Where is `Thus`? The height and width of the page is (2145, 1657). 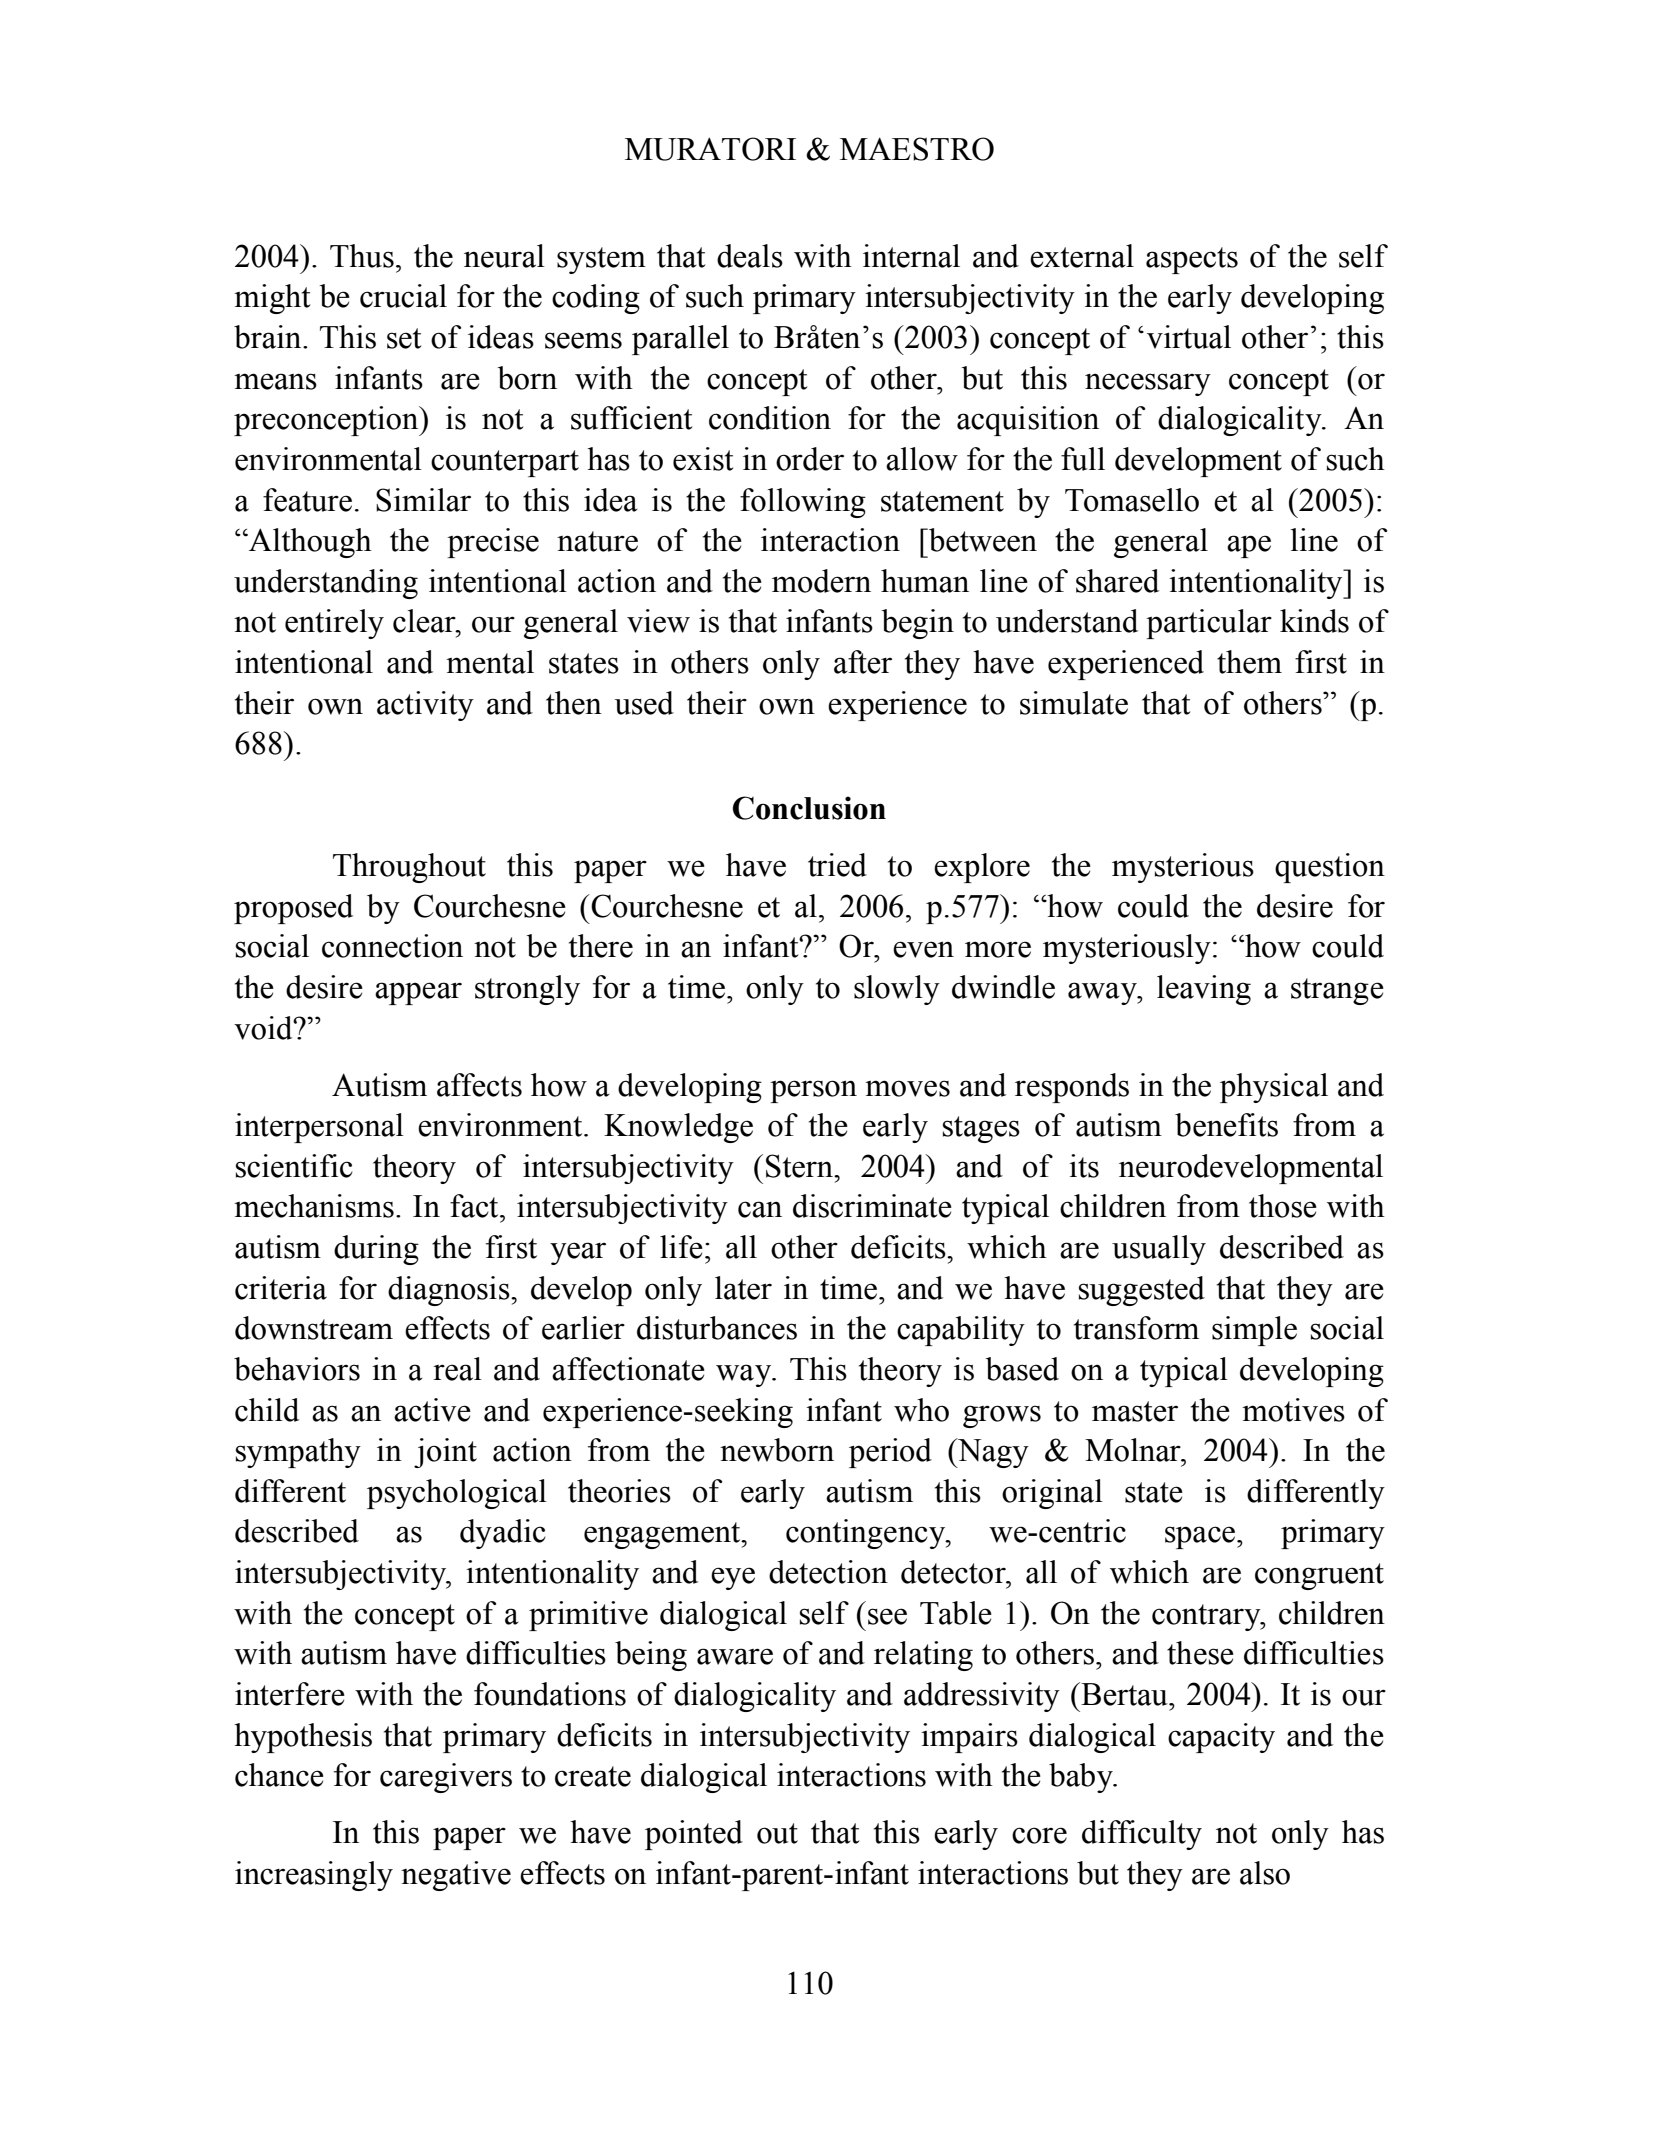
Thus is located at coordinates (362, 256).
